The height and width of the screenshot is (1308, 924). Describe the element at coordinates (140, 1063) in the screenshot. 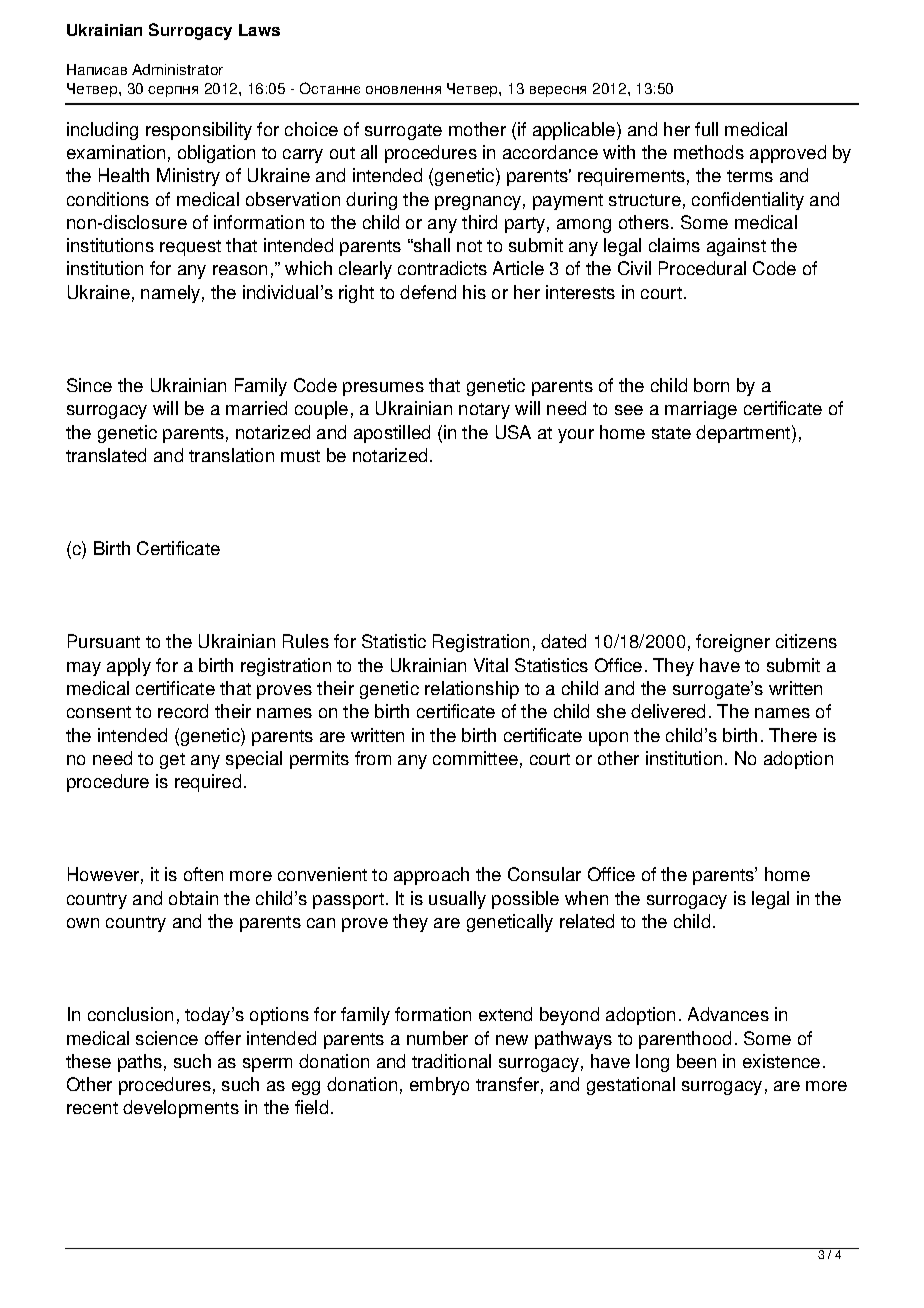

I see `paths` at that location.
